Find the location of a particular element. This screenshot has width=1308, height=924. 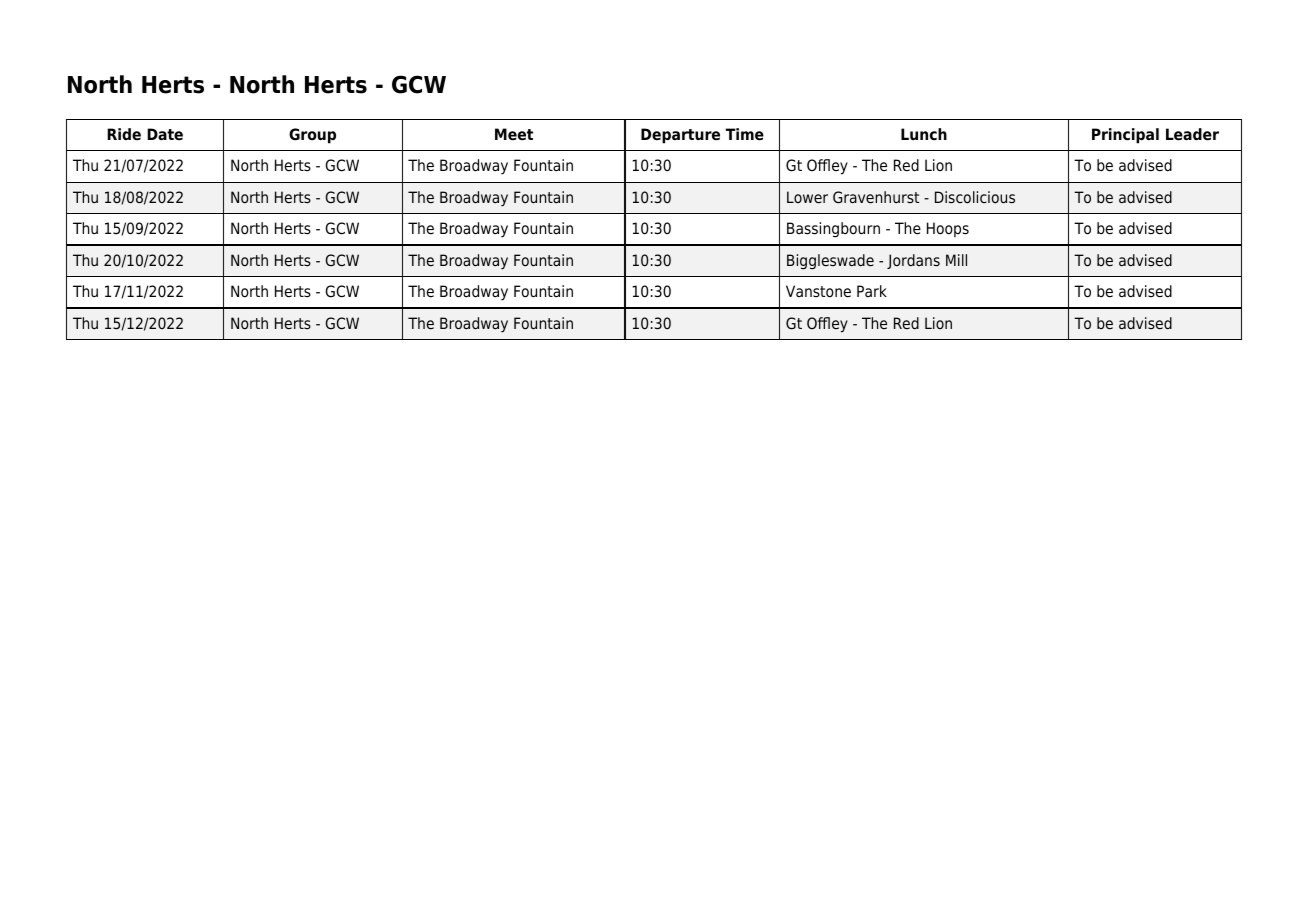

Time is located at coordinates (745, 134).
